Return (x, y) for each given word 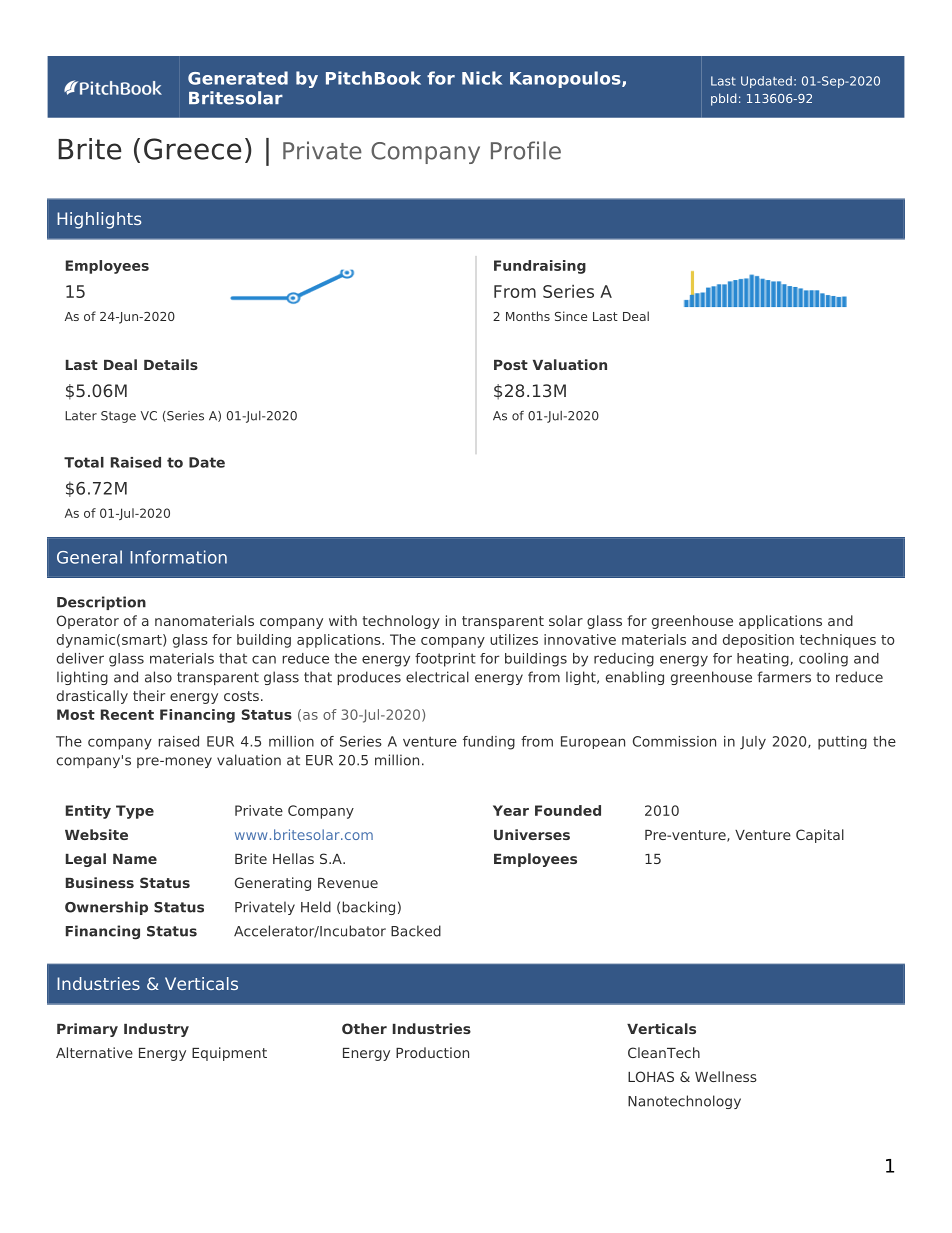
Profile (526, 150)
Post (511, 365)
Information (178, 557)
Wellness (726, 1076)
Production (432, 1052)
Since (571, 316)
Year (511, 810)
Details (171, 364)
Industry (156, 1030)
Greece (192, 149)
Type (135, 812)
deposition (758, 641)
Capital (820, 836)
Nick (482, 78)
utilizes (514, 639)
